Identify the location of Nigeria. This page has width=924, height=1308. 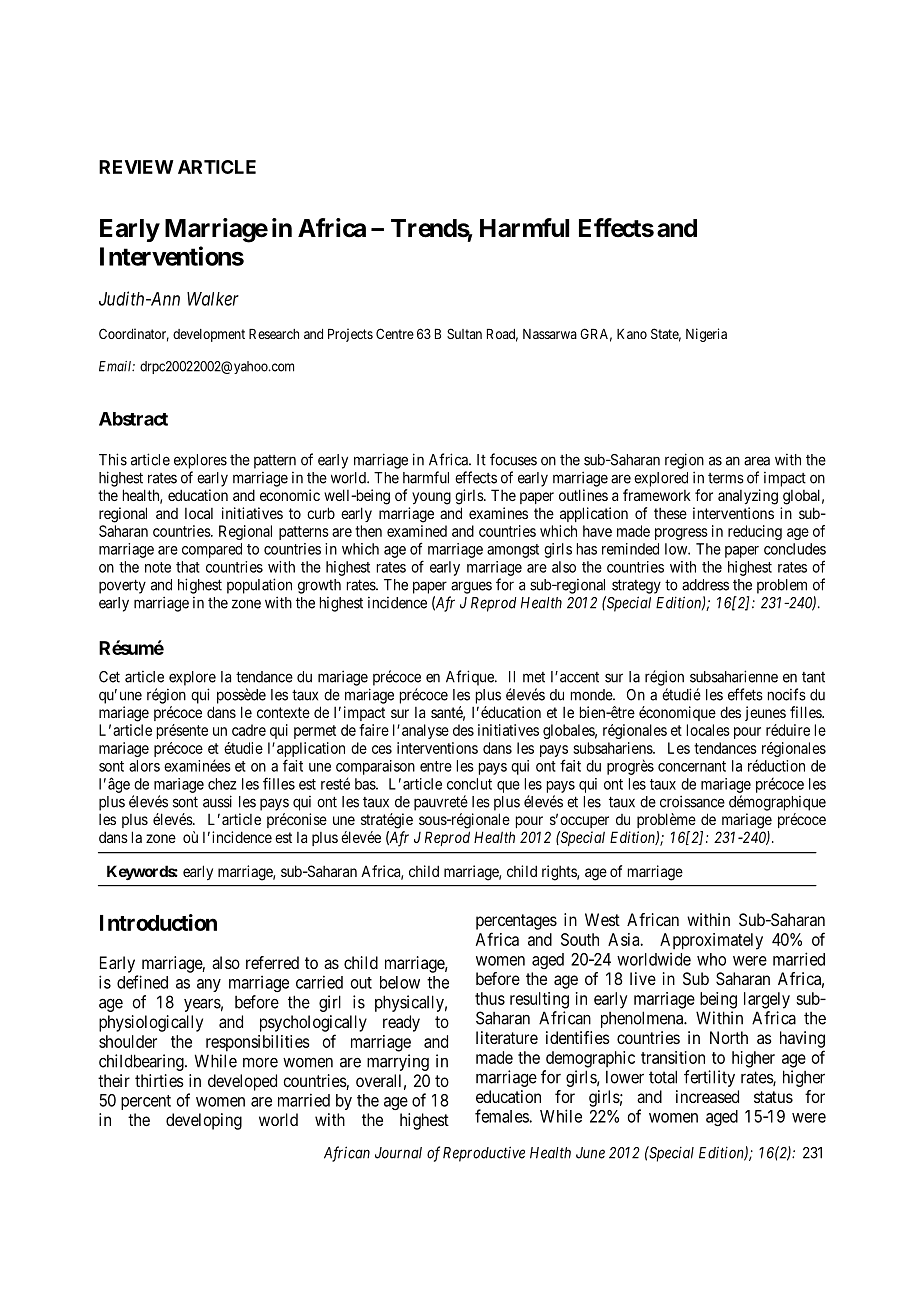
(706, 335).
